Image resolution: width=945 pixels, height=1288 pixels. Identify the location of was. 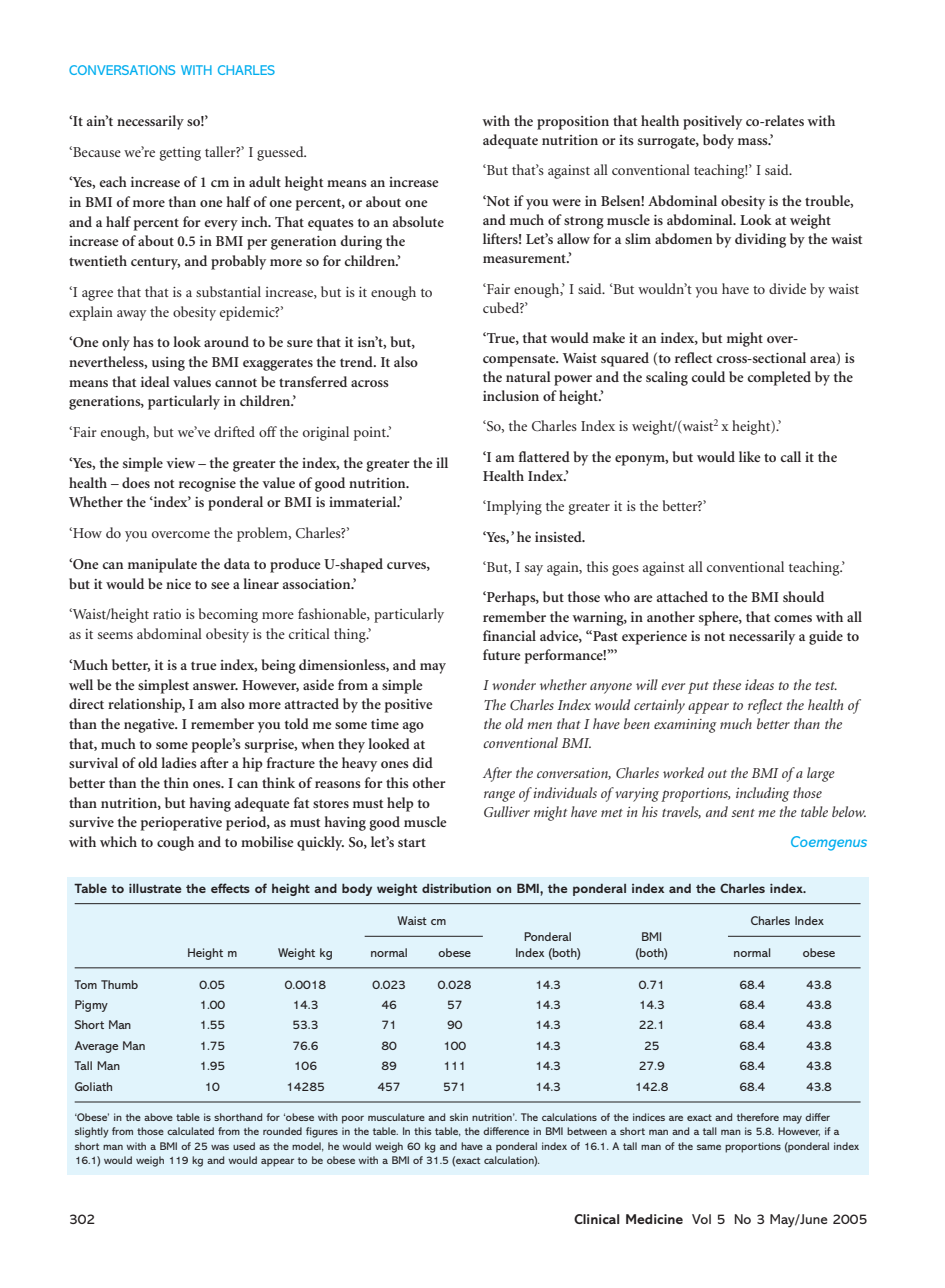
(220, 1147).
